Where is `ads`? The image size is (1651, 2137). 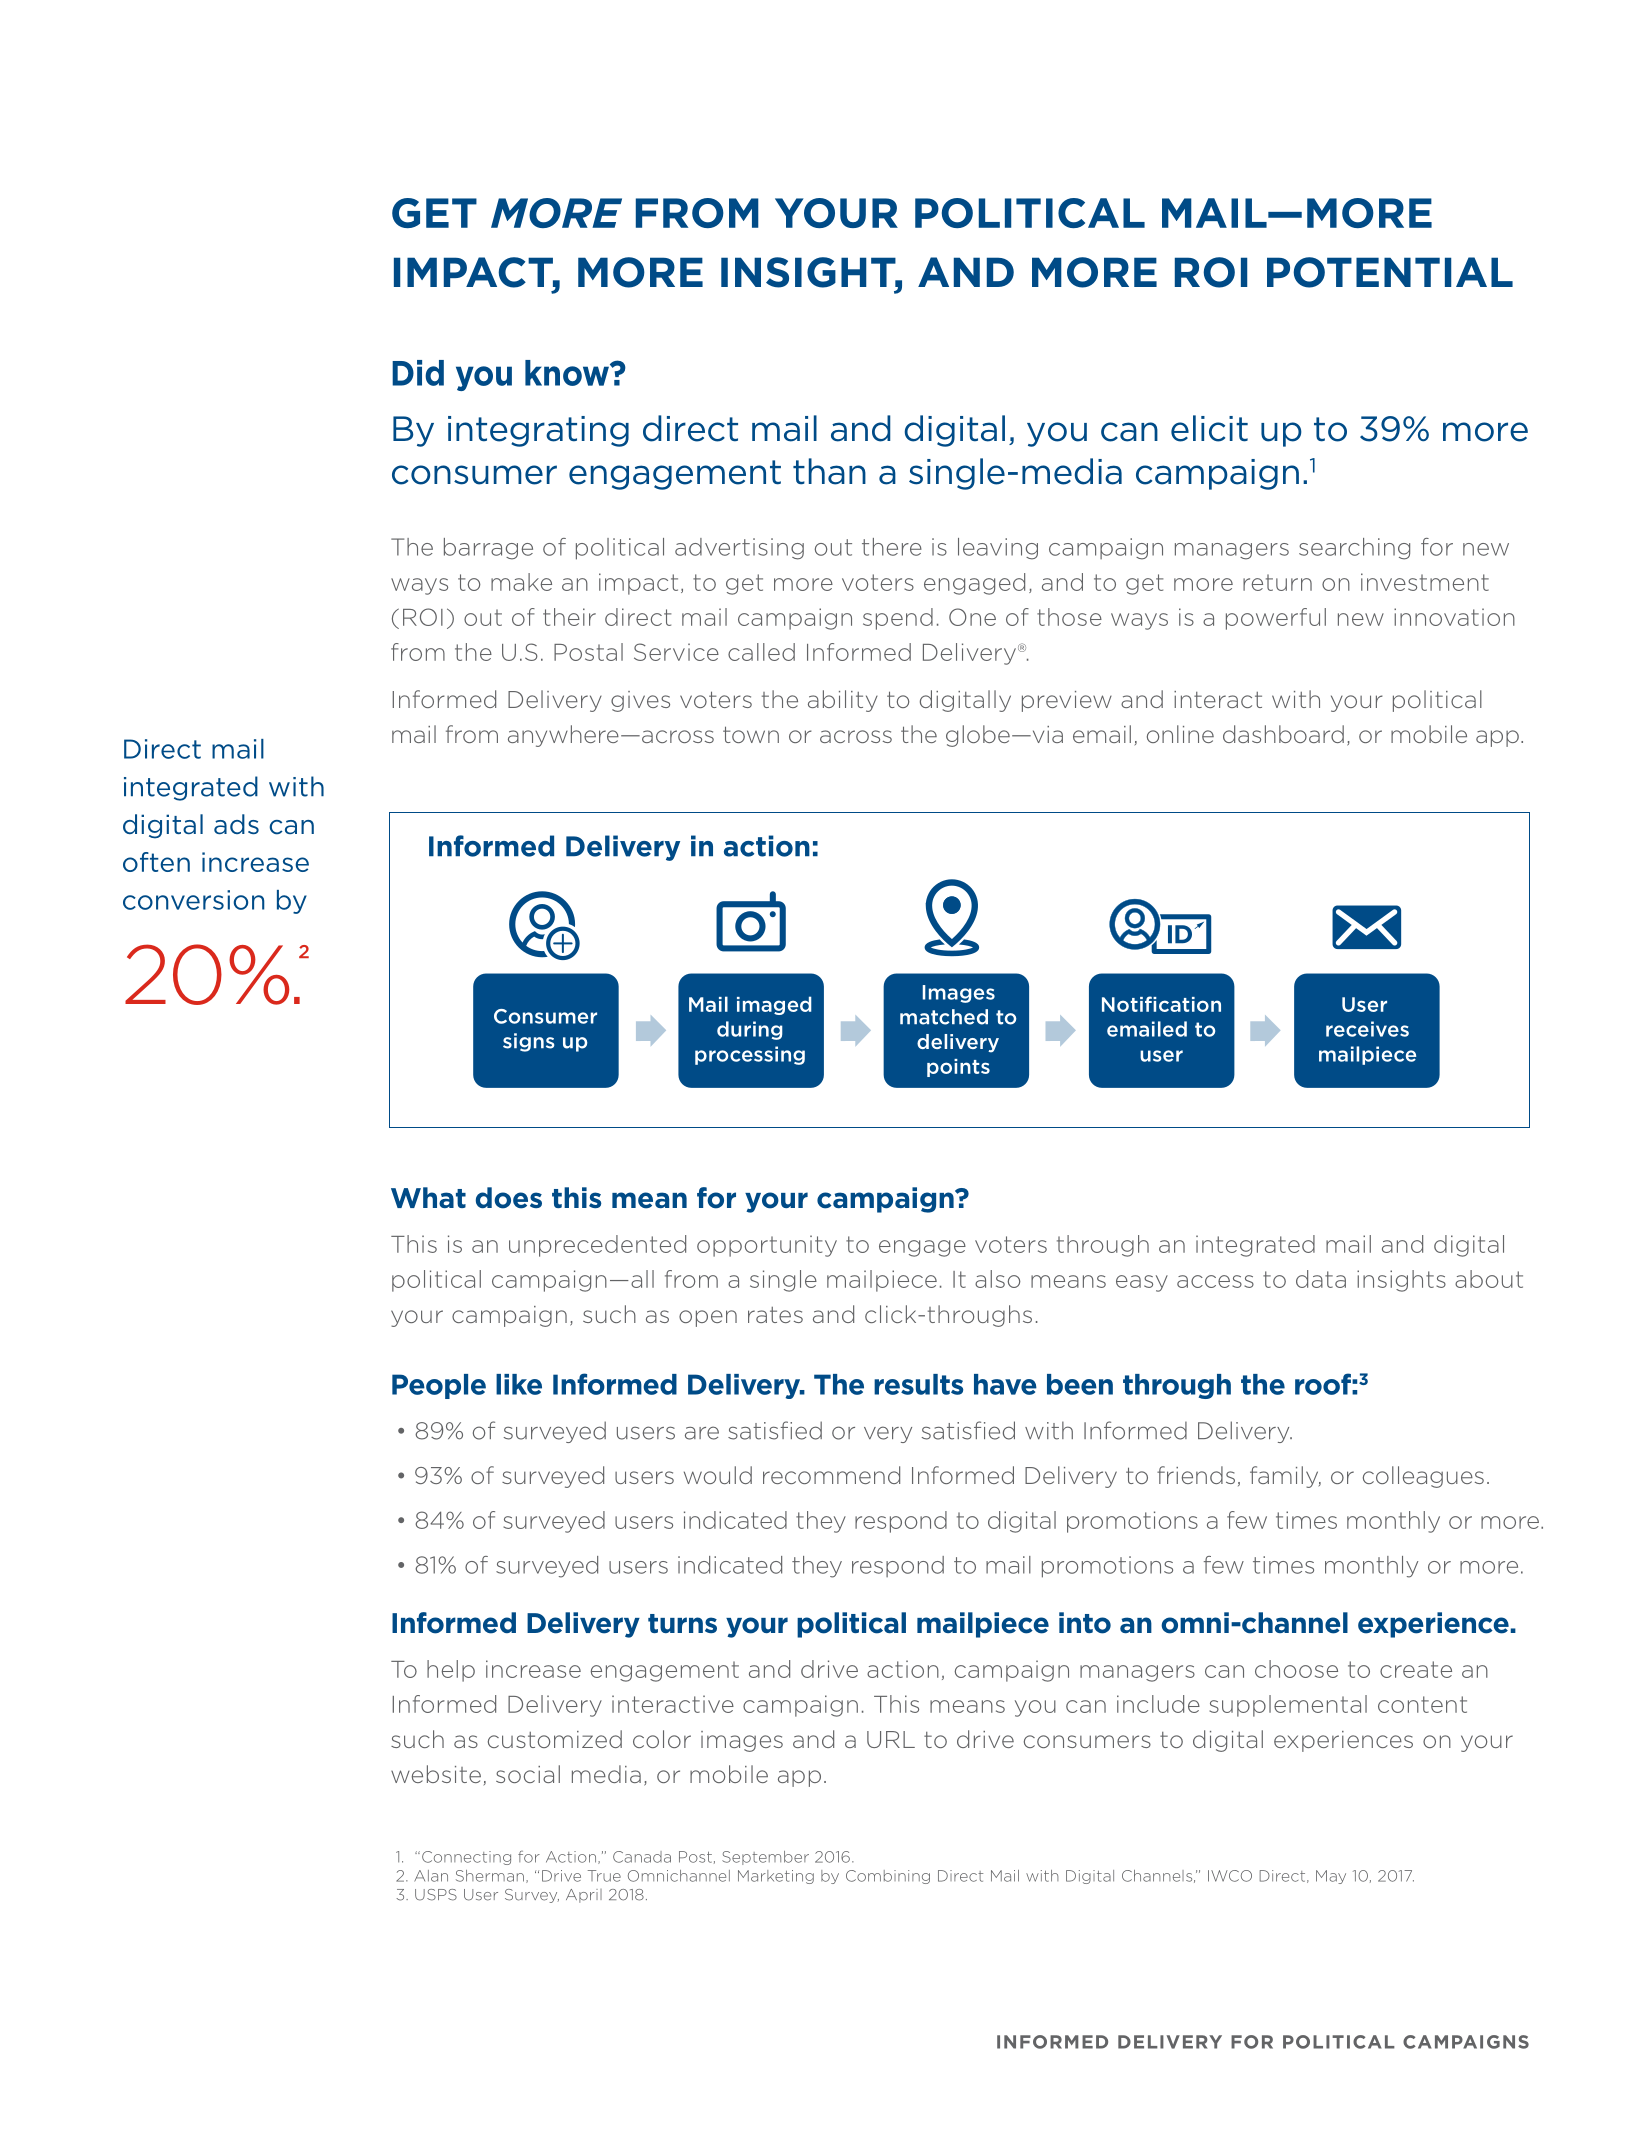
ads is located at coordinates (236, 824).
